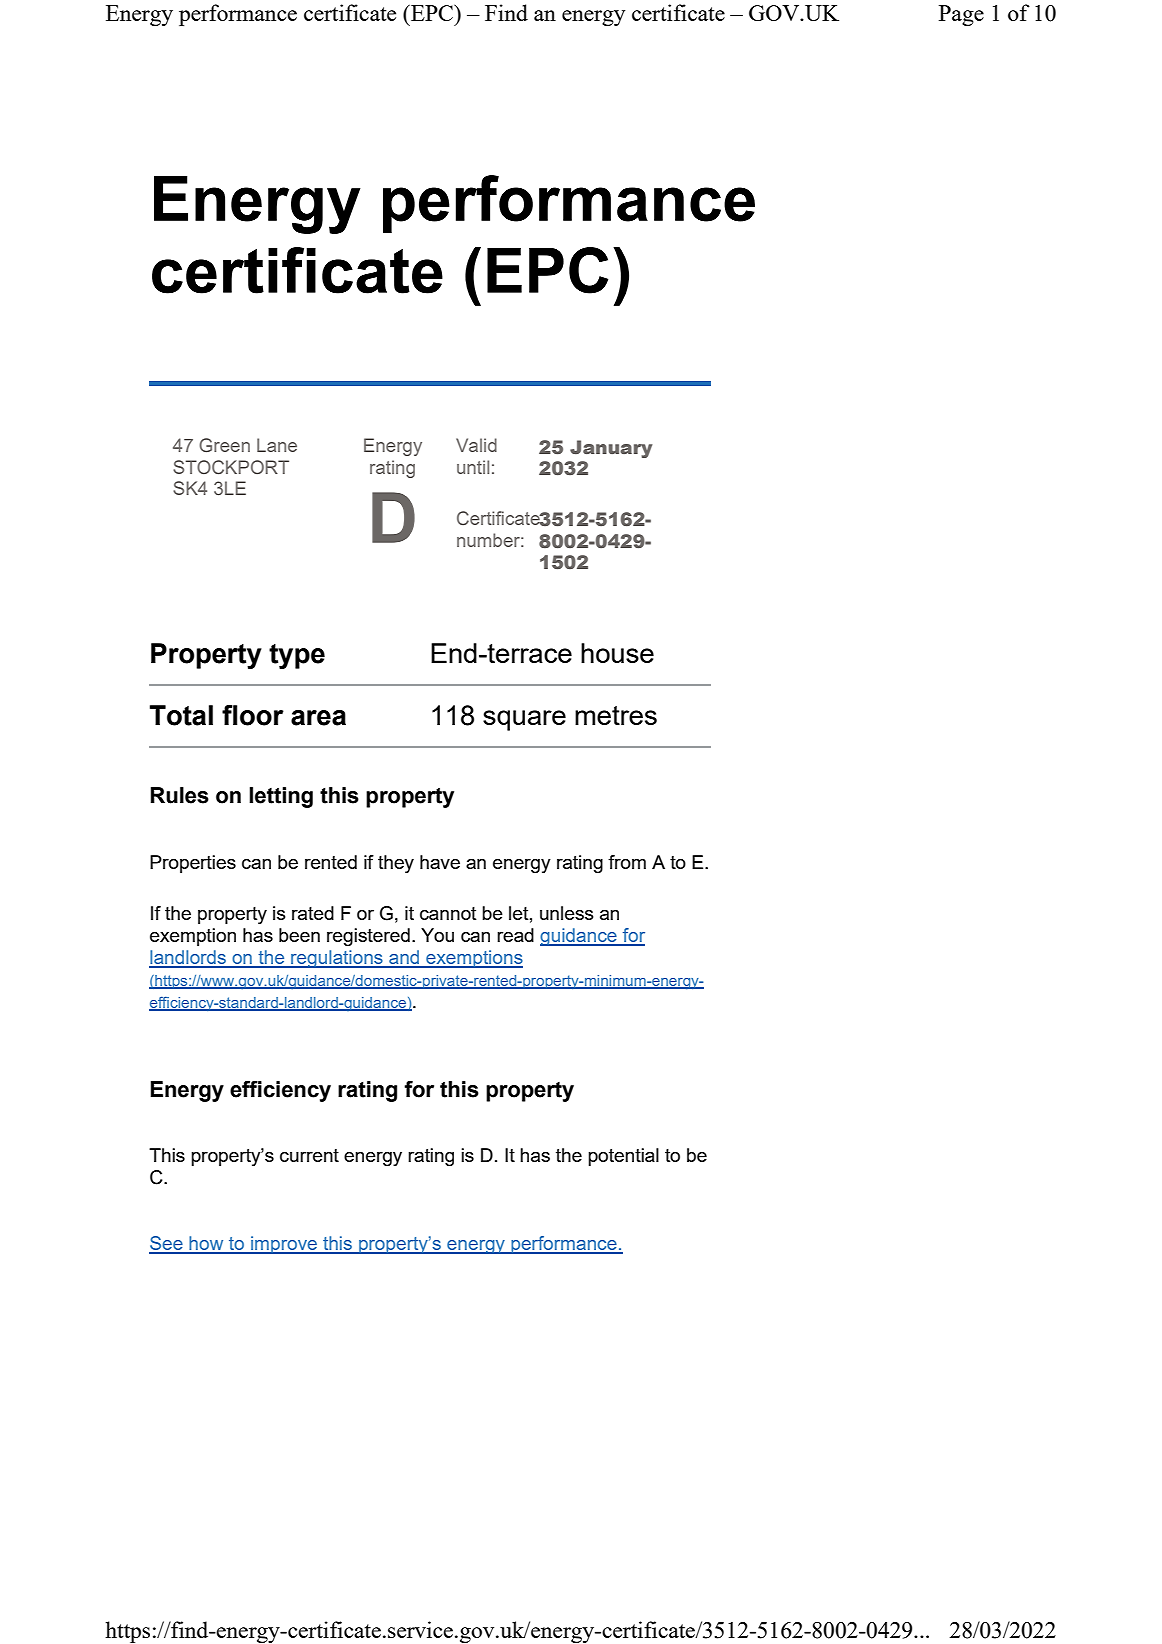 The image size is (1162, 1644). I want to click on Lane, so click(277, 445).
